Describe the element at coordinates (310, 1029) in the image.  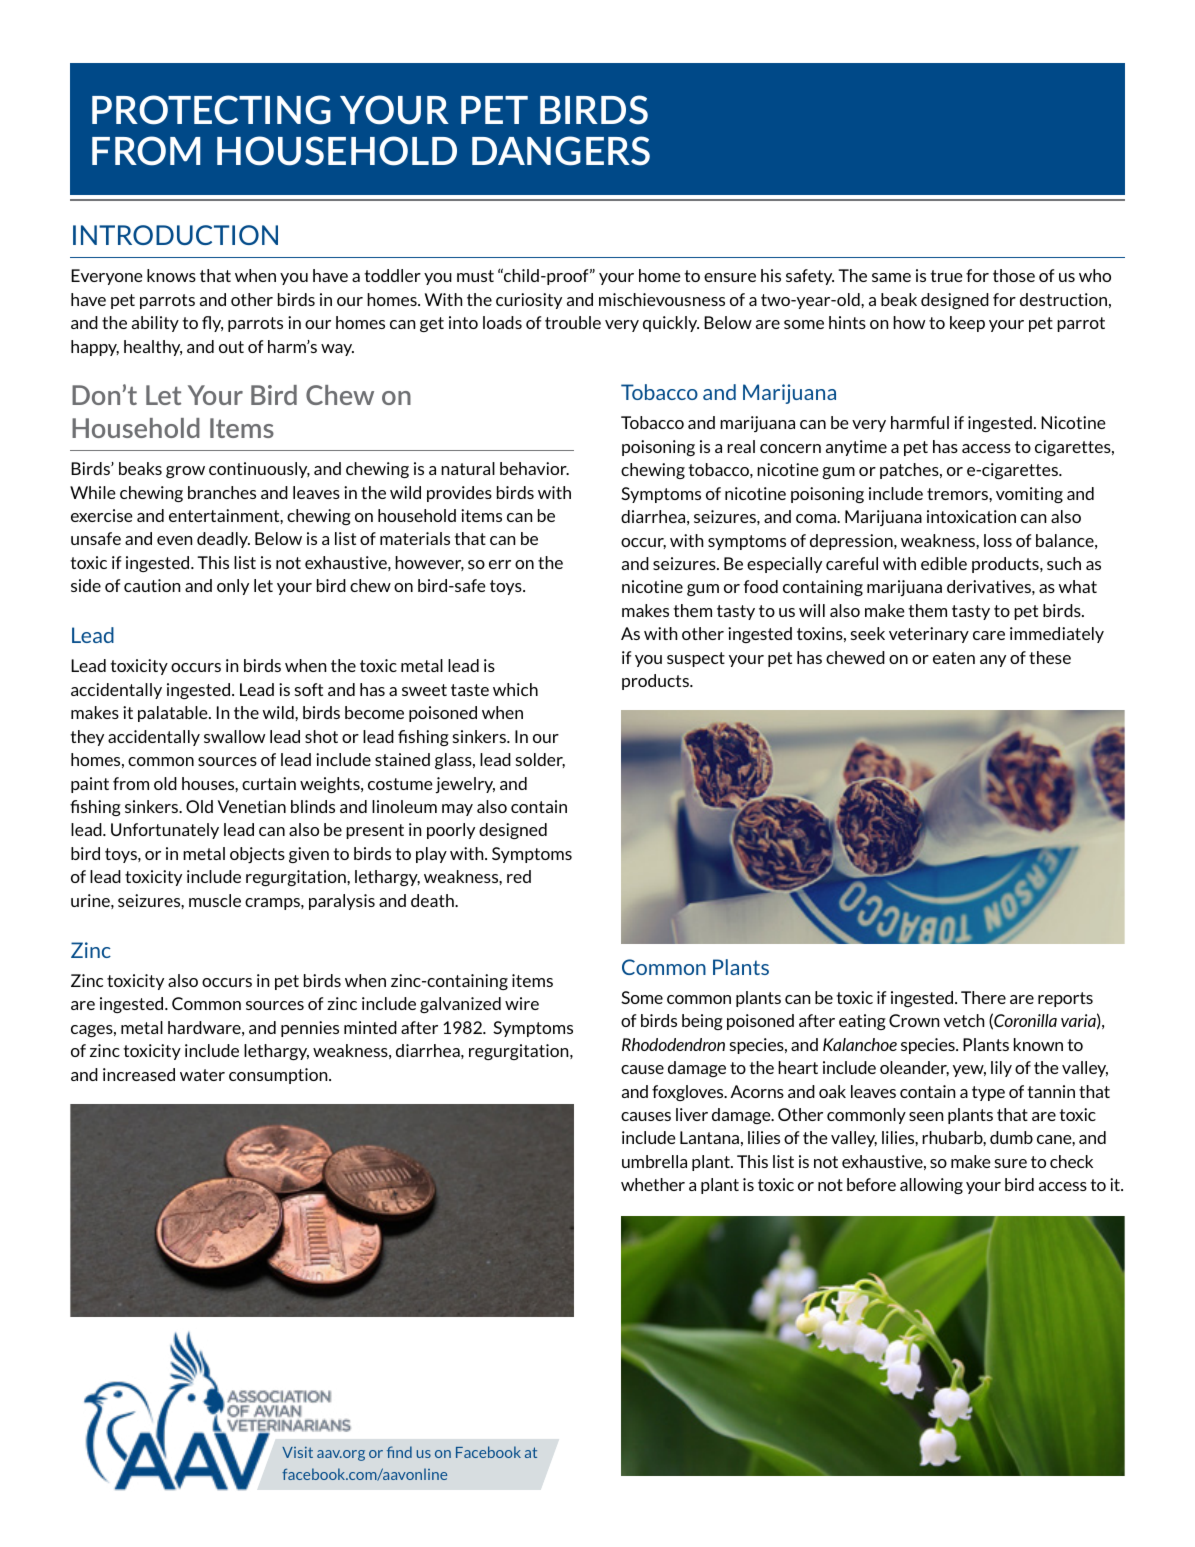
I see `pennies` at that location.
